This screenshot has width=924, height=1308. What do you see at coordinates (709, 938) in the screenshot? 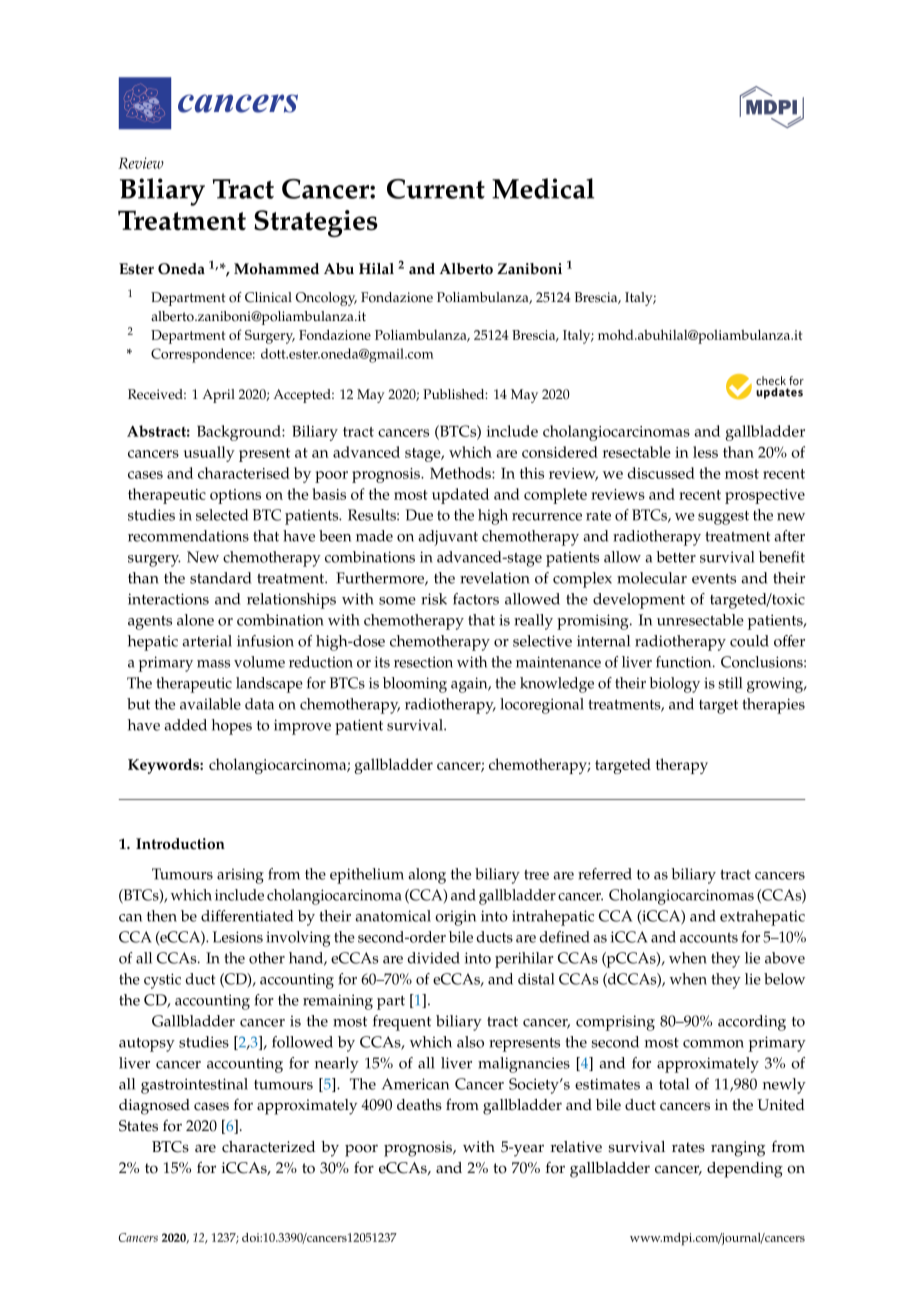
I see `accounts` at bounding box center [709, 938].
